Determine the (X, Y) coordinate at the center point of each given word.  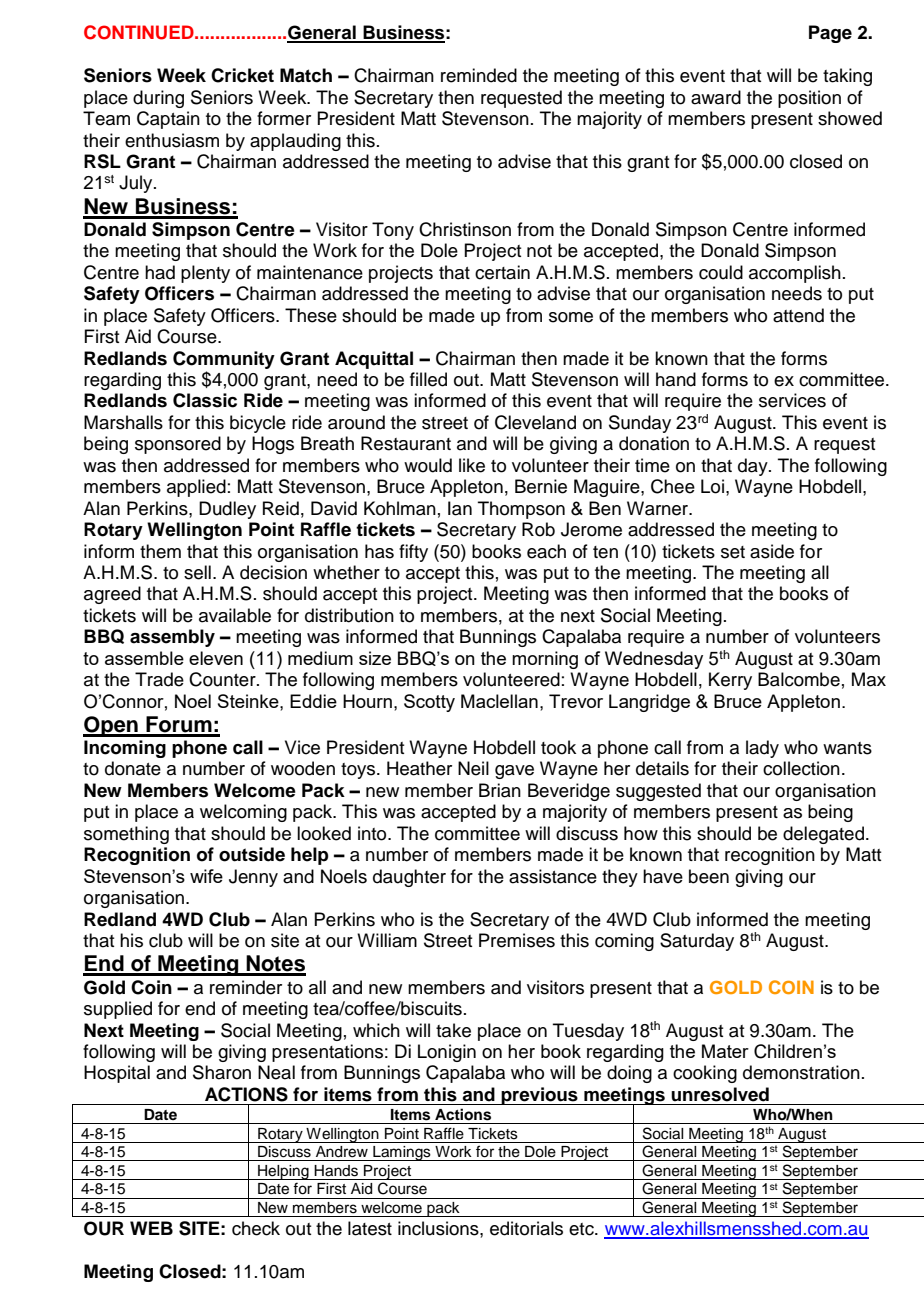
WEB (151, 1228)
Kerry (730, 681)
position (809, 99)
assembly (172, 638)
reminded (479, 75)
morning (545, 660)
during (158, 99)
